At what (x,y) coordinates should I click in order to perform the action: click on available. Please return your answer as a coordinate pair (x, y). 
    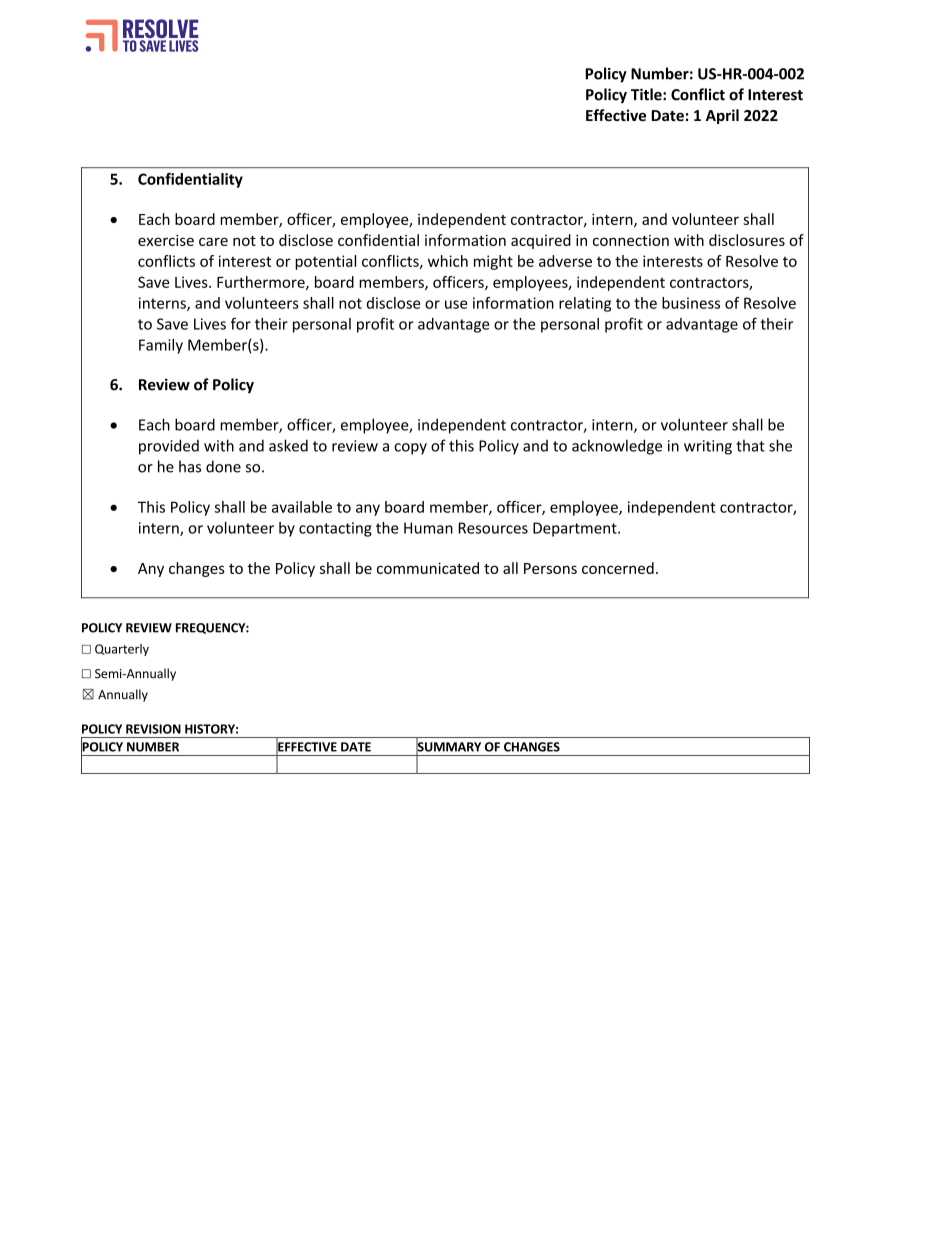
    Looking at the image, I should click on (302, 507).
